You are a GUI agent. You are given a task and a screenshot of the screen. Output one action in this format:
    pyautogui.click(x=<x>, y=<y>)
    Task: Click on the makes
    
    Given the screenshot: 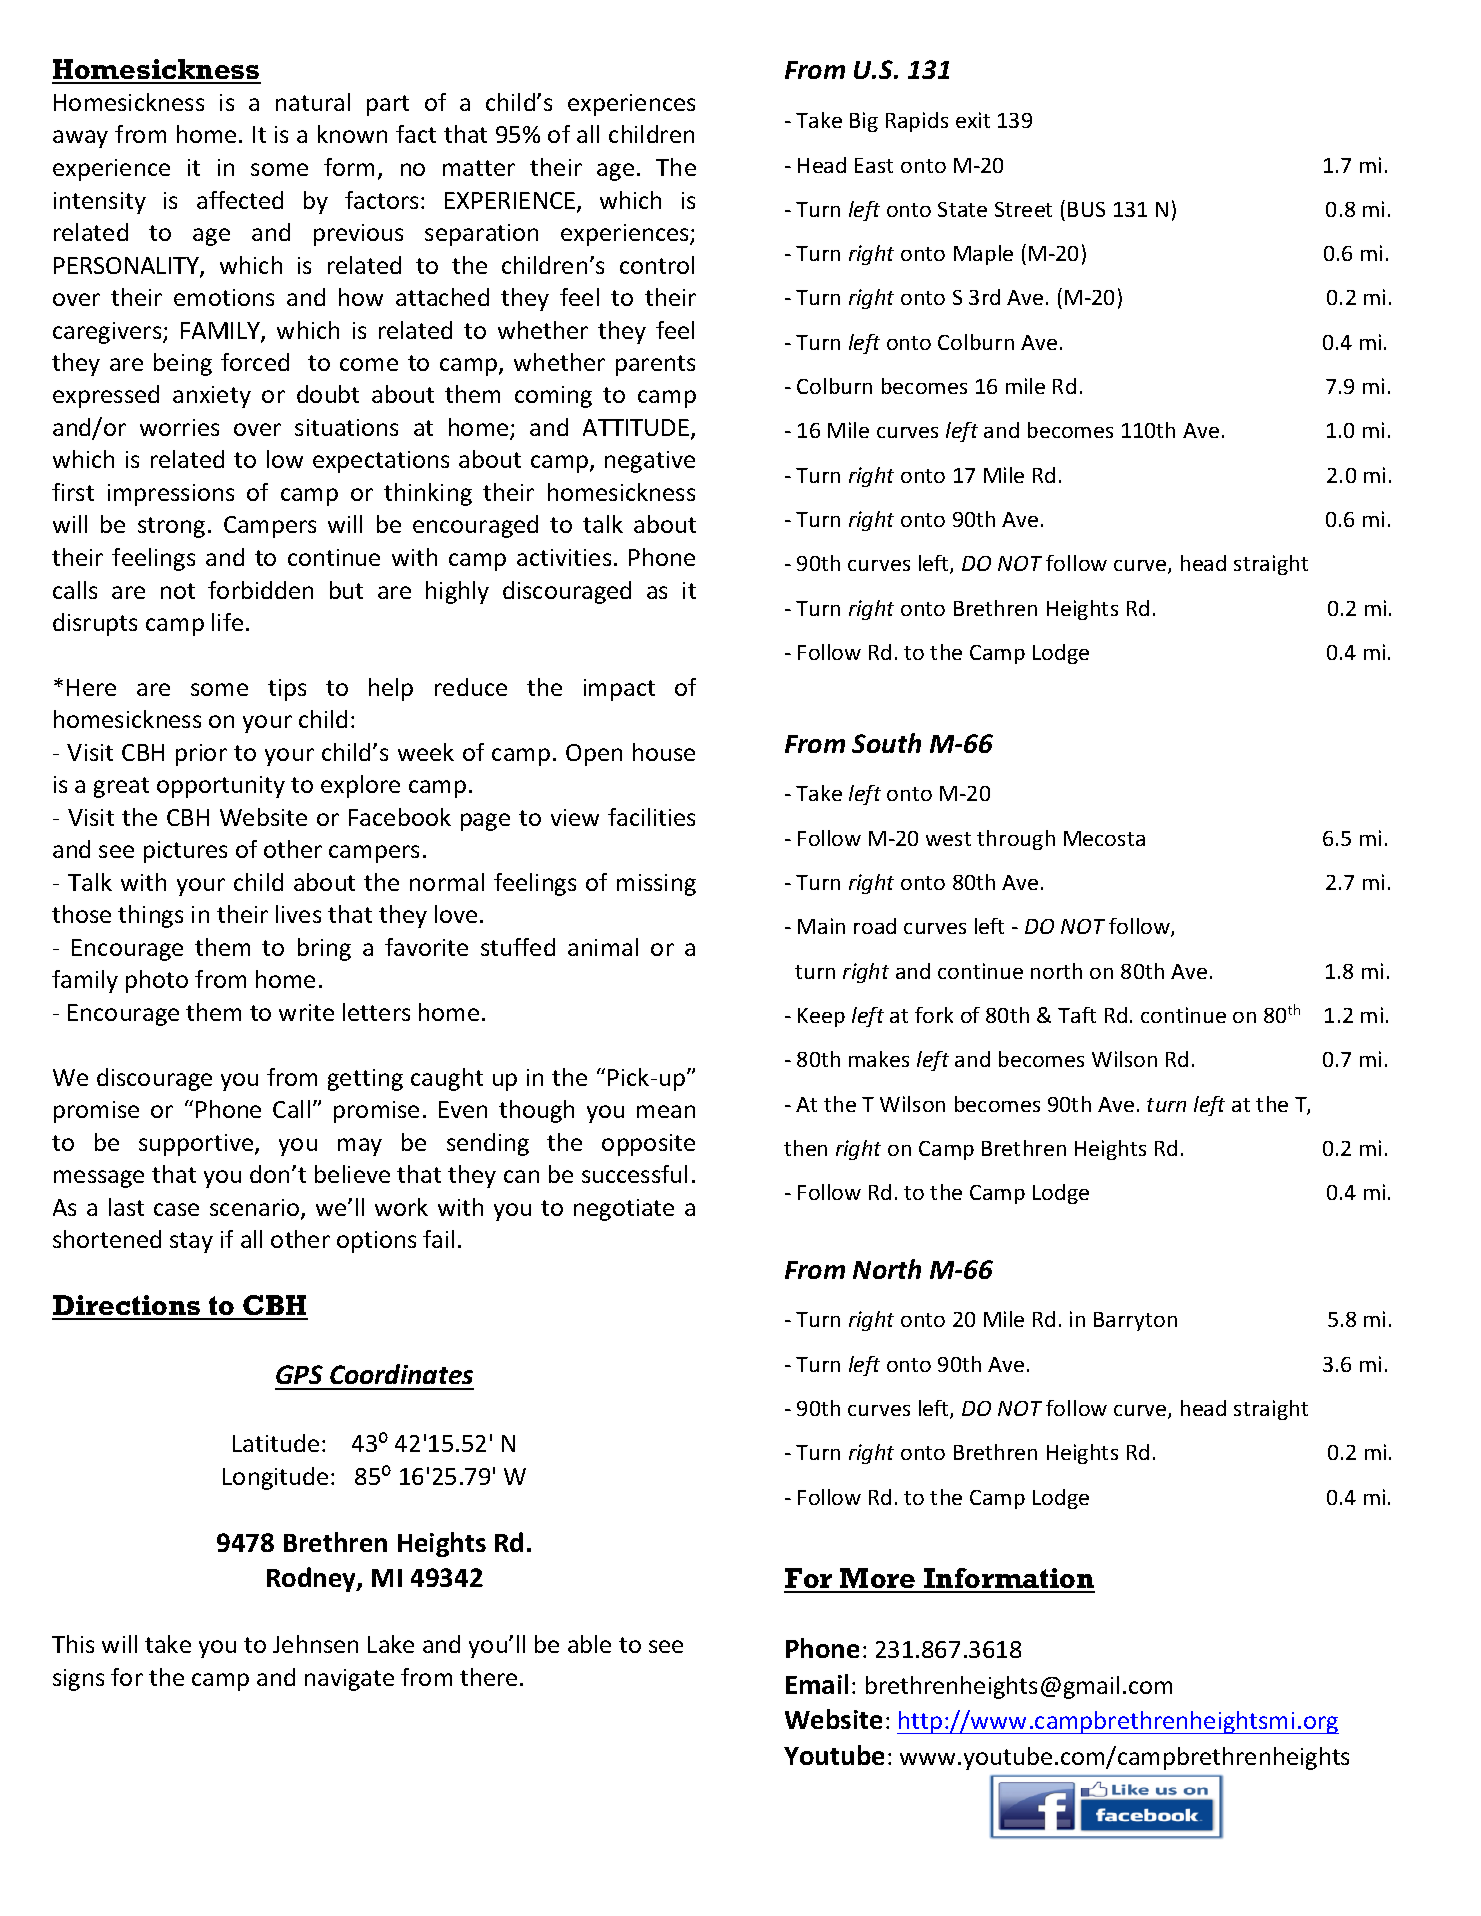 What is the action you would take?
    pyautogui.click(x=879, y=1059)
